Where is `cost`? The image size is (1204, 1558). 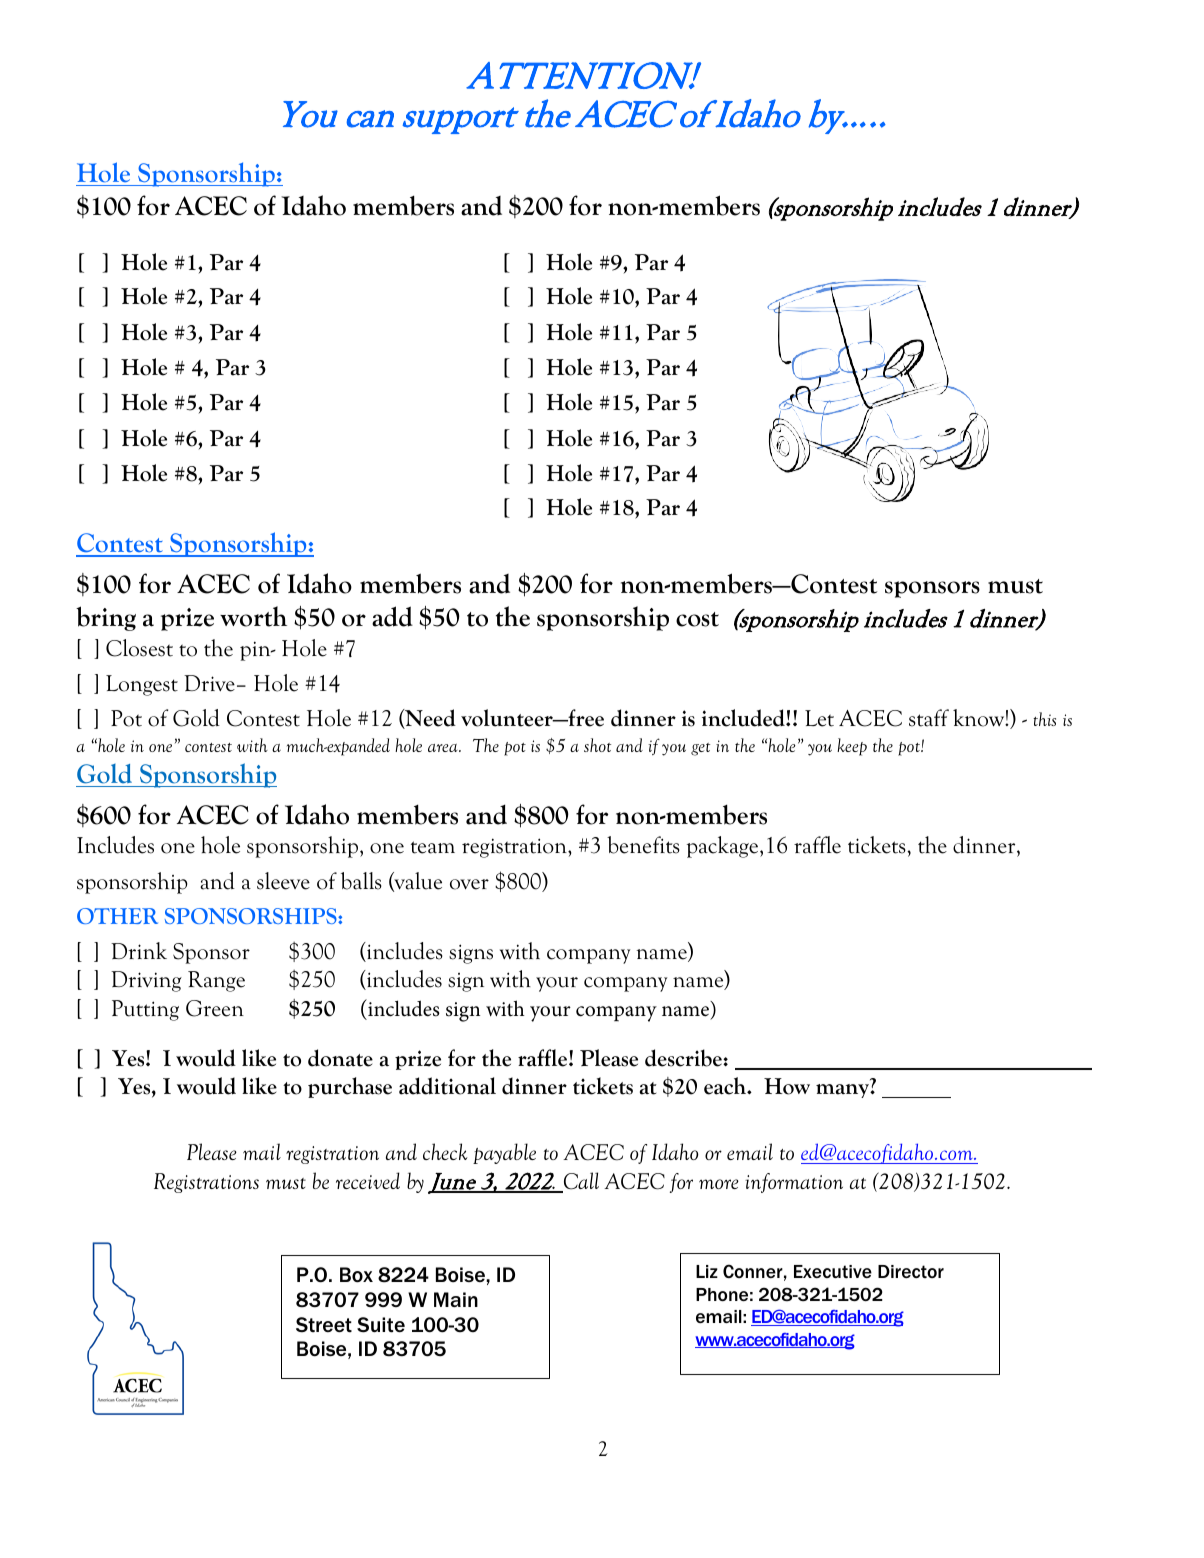 cost is located at coordinates (697, 619).
